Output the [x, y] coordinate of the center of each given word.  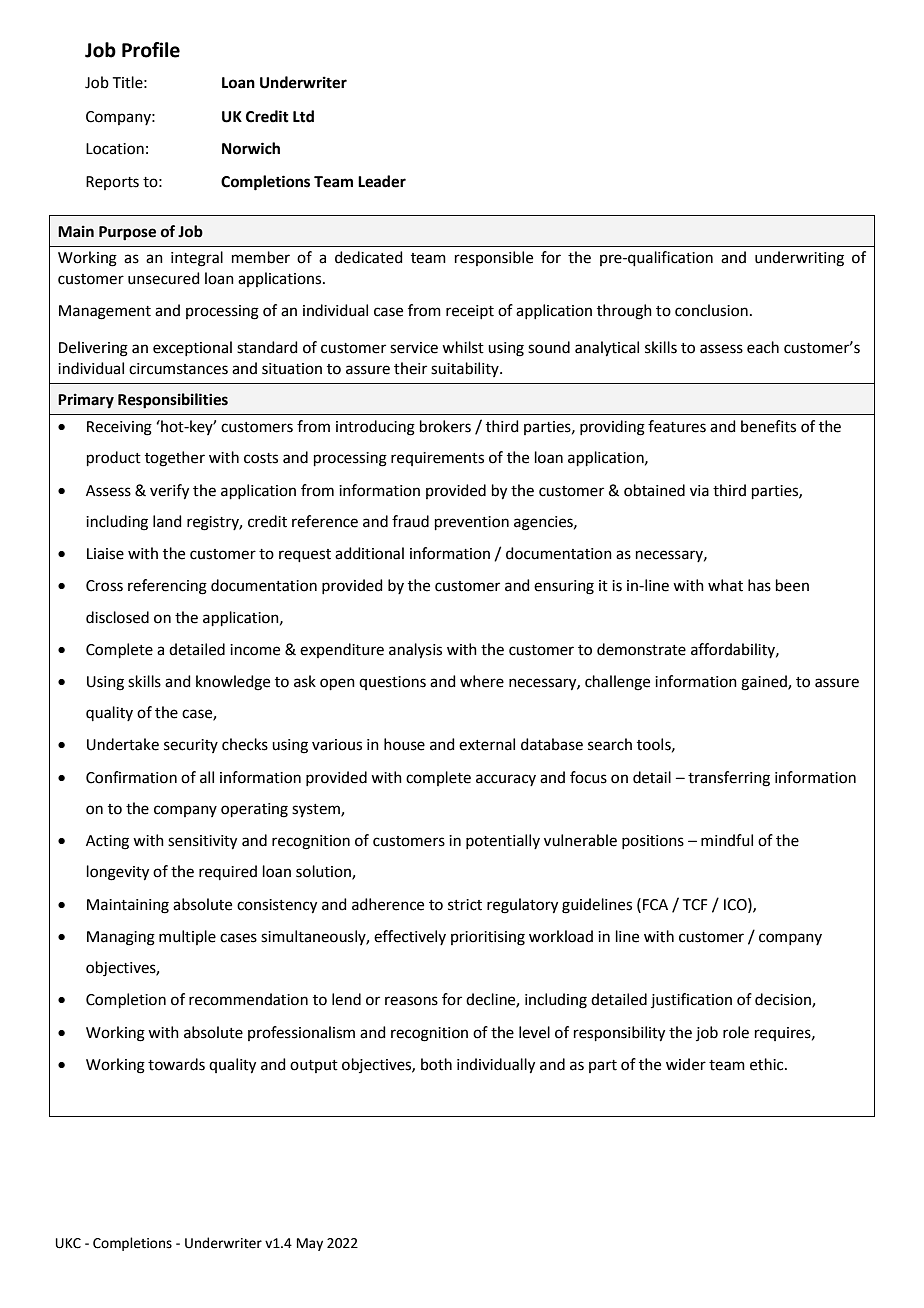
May [310, 1244]
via [699, 491]
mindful [727, 840]
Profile [151, 50]
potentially [503, 841]
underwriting [799, 259]
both [436, 1064]
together [175, 459]
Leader [382, 181]
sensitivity [202, 842]
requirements [437, 459]
